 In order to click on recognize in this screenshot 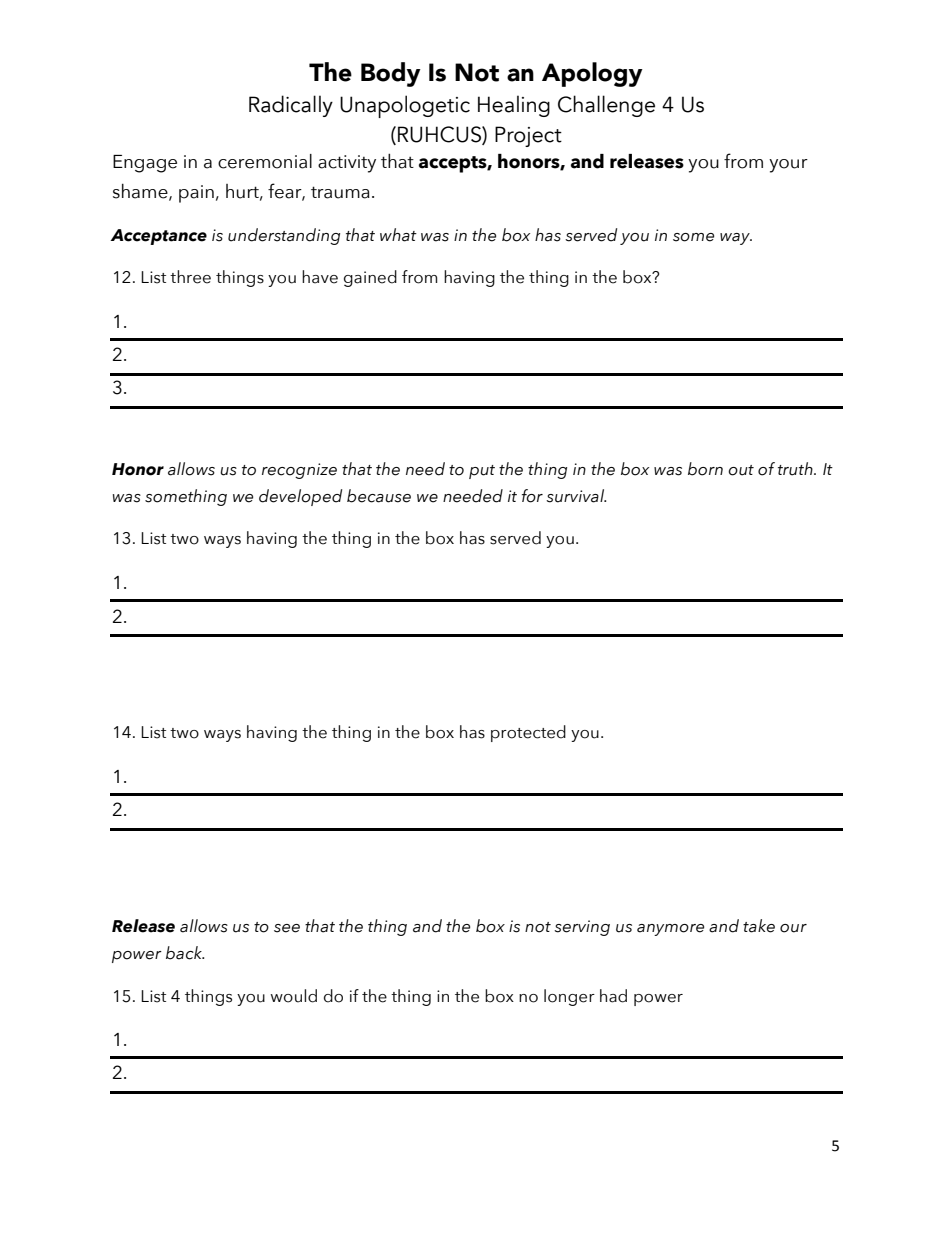, I will do `click(299, 471)`.
